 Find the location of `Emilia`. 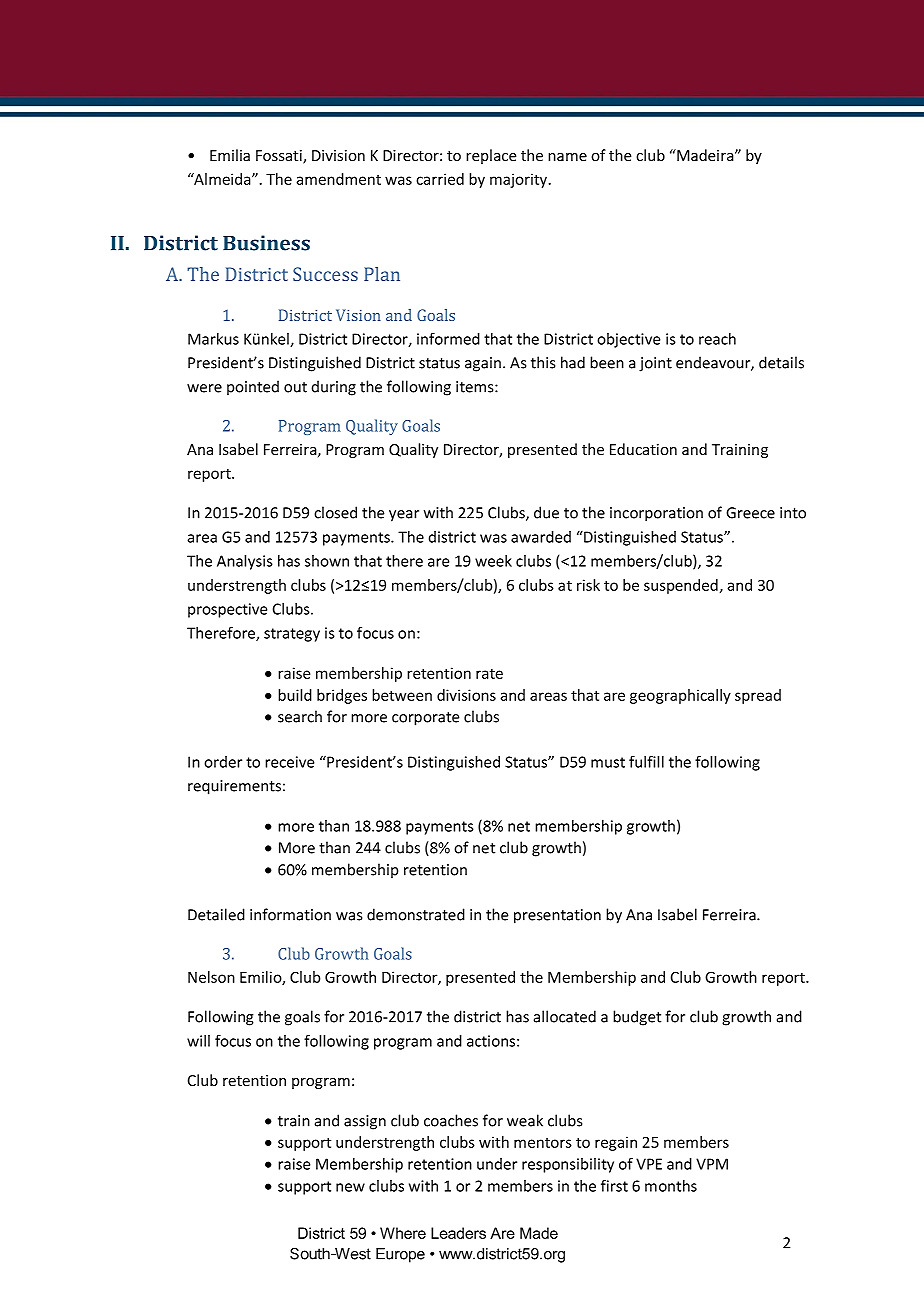

Emilia is located at coordinates (230, 155).
